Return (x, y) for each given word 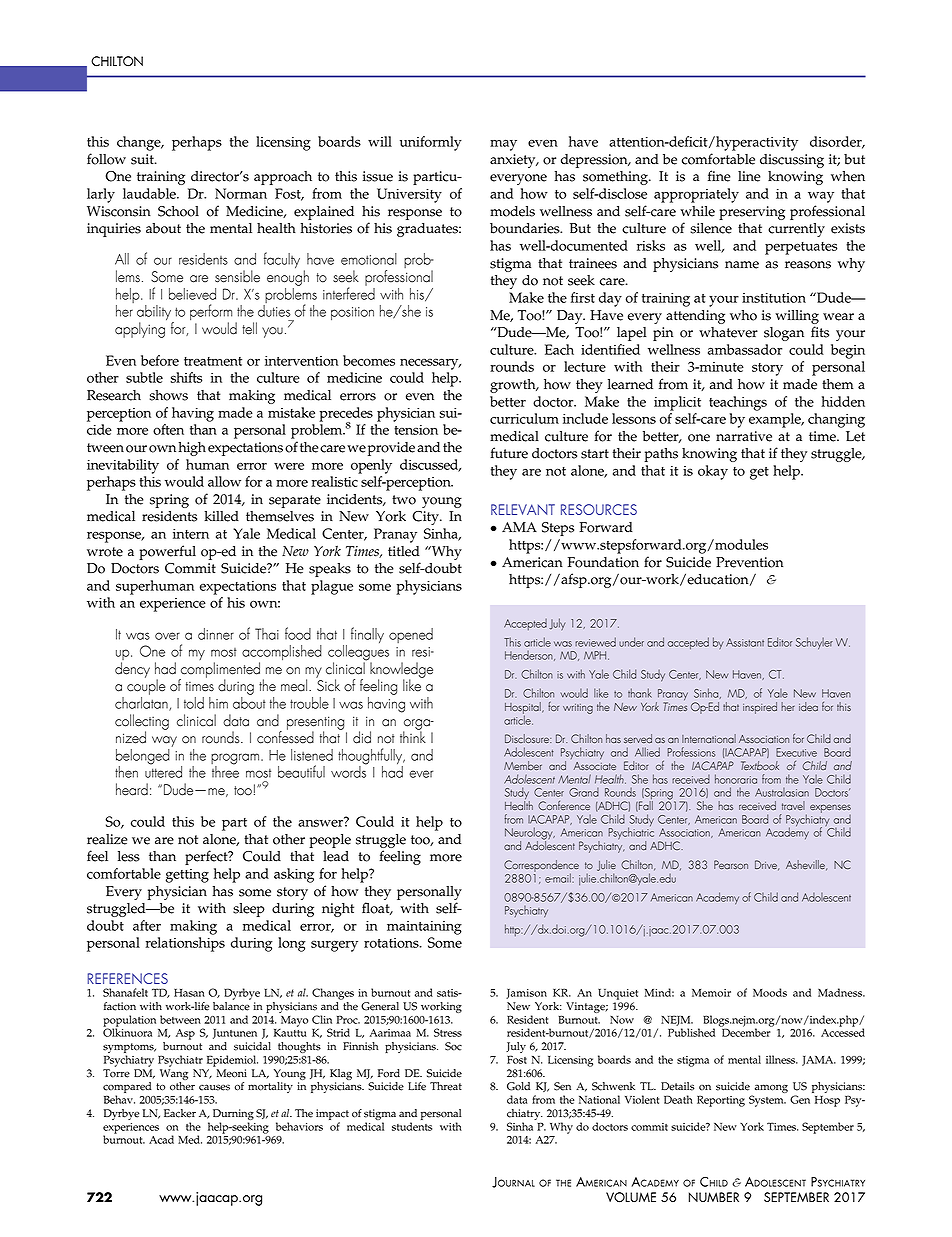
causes (214, 1087)
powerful (167, 552)
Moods (770, 992)
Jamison (526, 994)
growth (514, 386)
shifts (186, 377)
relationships (185, 944)
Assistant (745, 642)
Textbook (760, 765)
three (225, 771)
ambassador (745, 349)
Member (523, 765)
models (512, 211)
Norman (241, 193)
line (749, 176)
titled (404, 551)
